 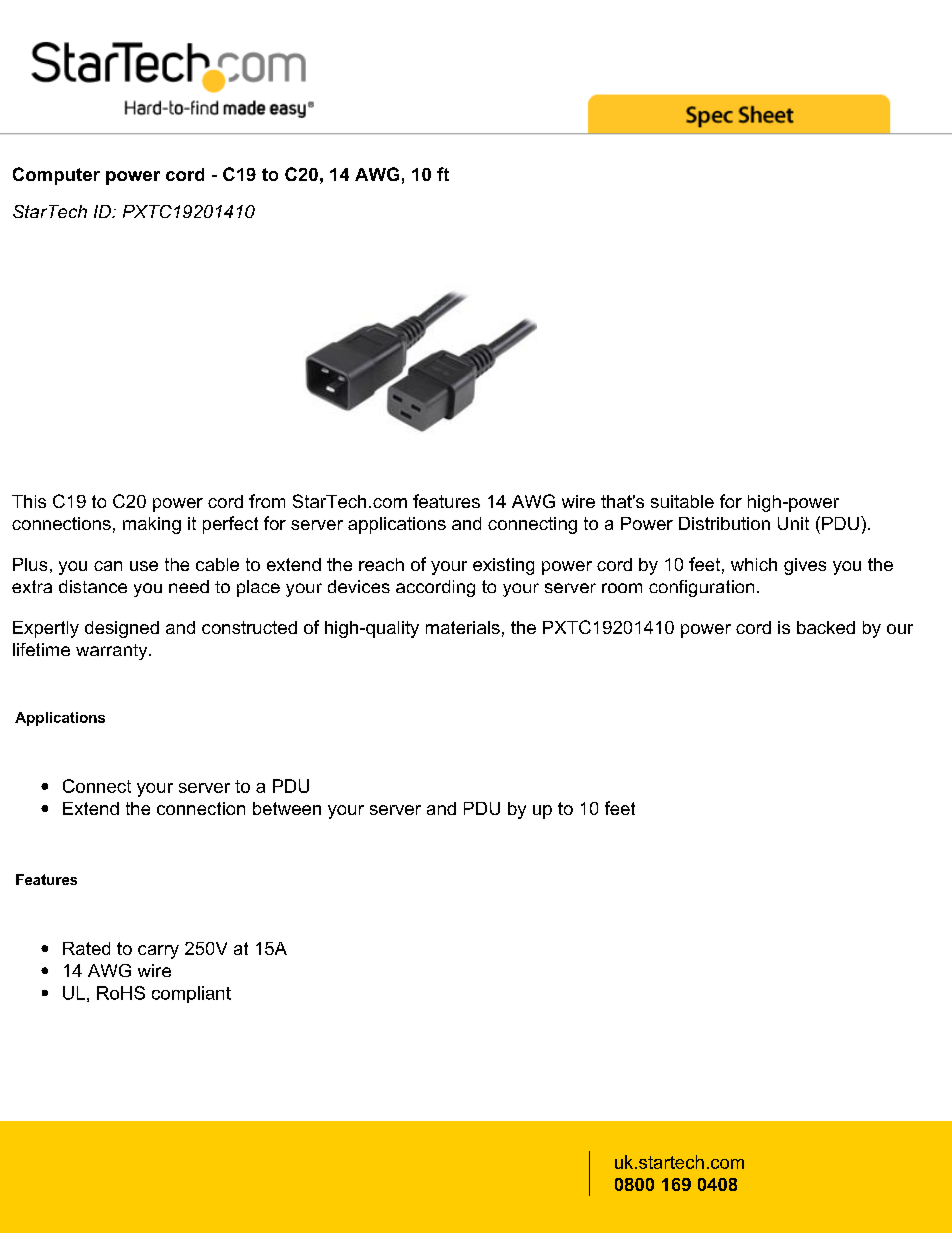 I want to click on Rated, so click(x=86, y=948).
